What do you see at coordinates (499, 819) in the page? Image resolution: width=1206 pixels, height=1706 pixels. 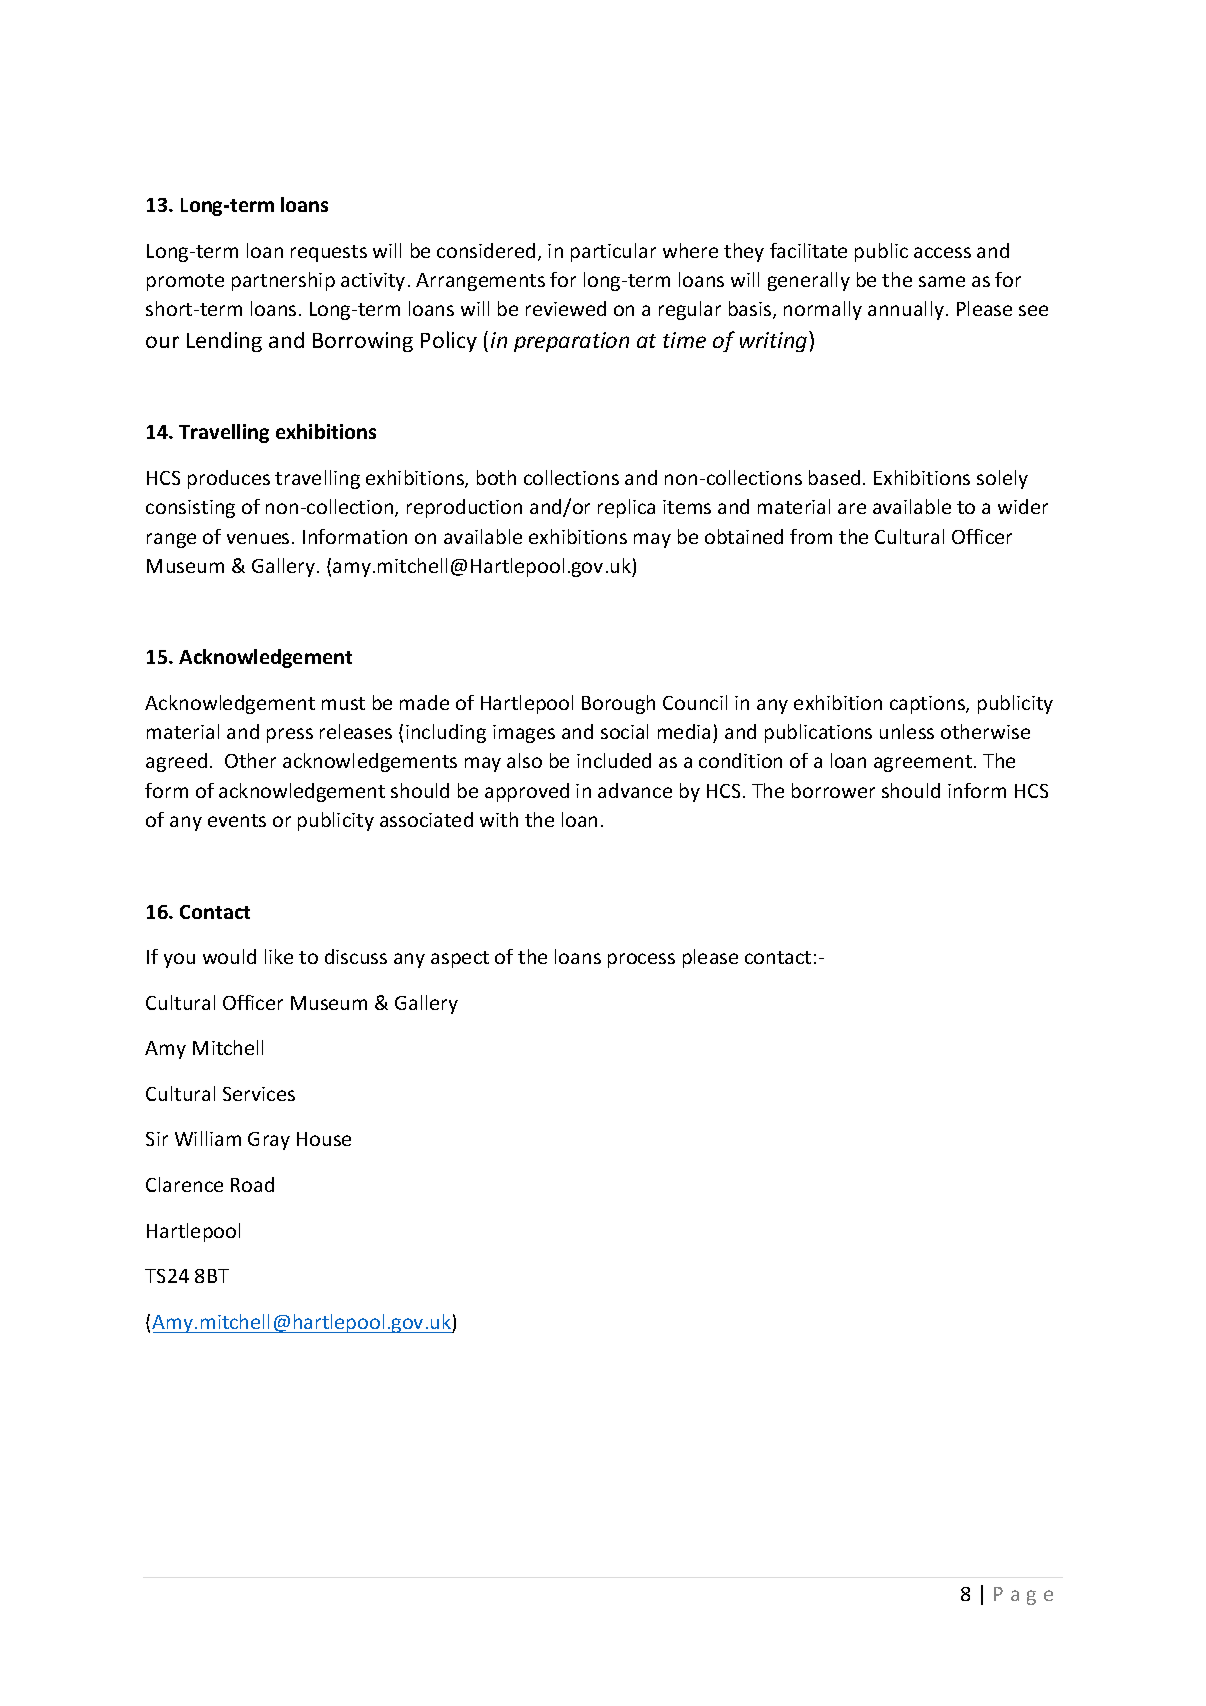 I see `with` at bounding box center [499, 819].
